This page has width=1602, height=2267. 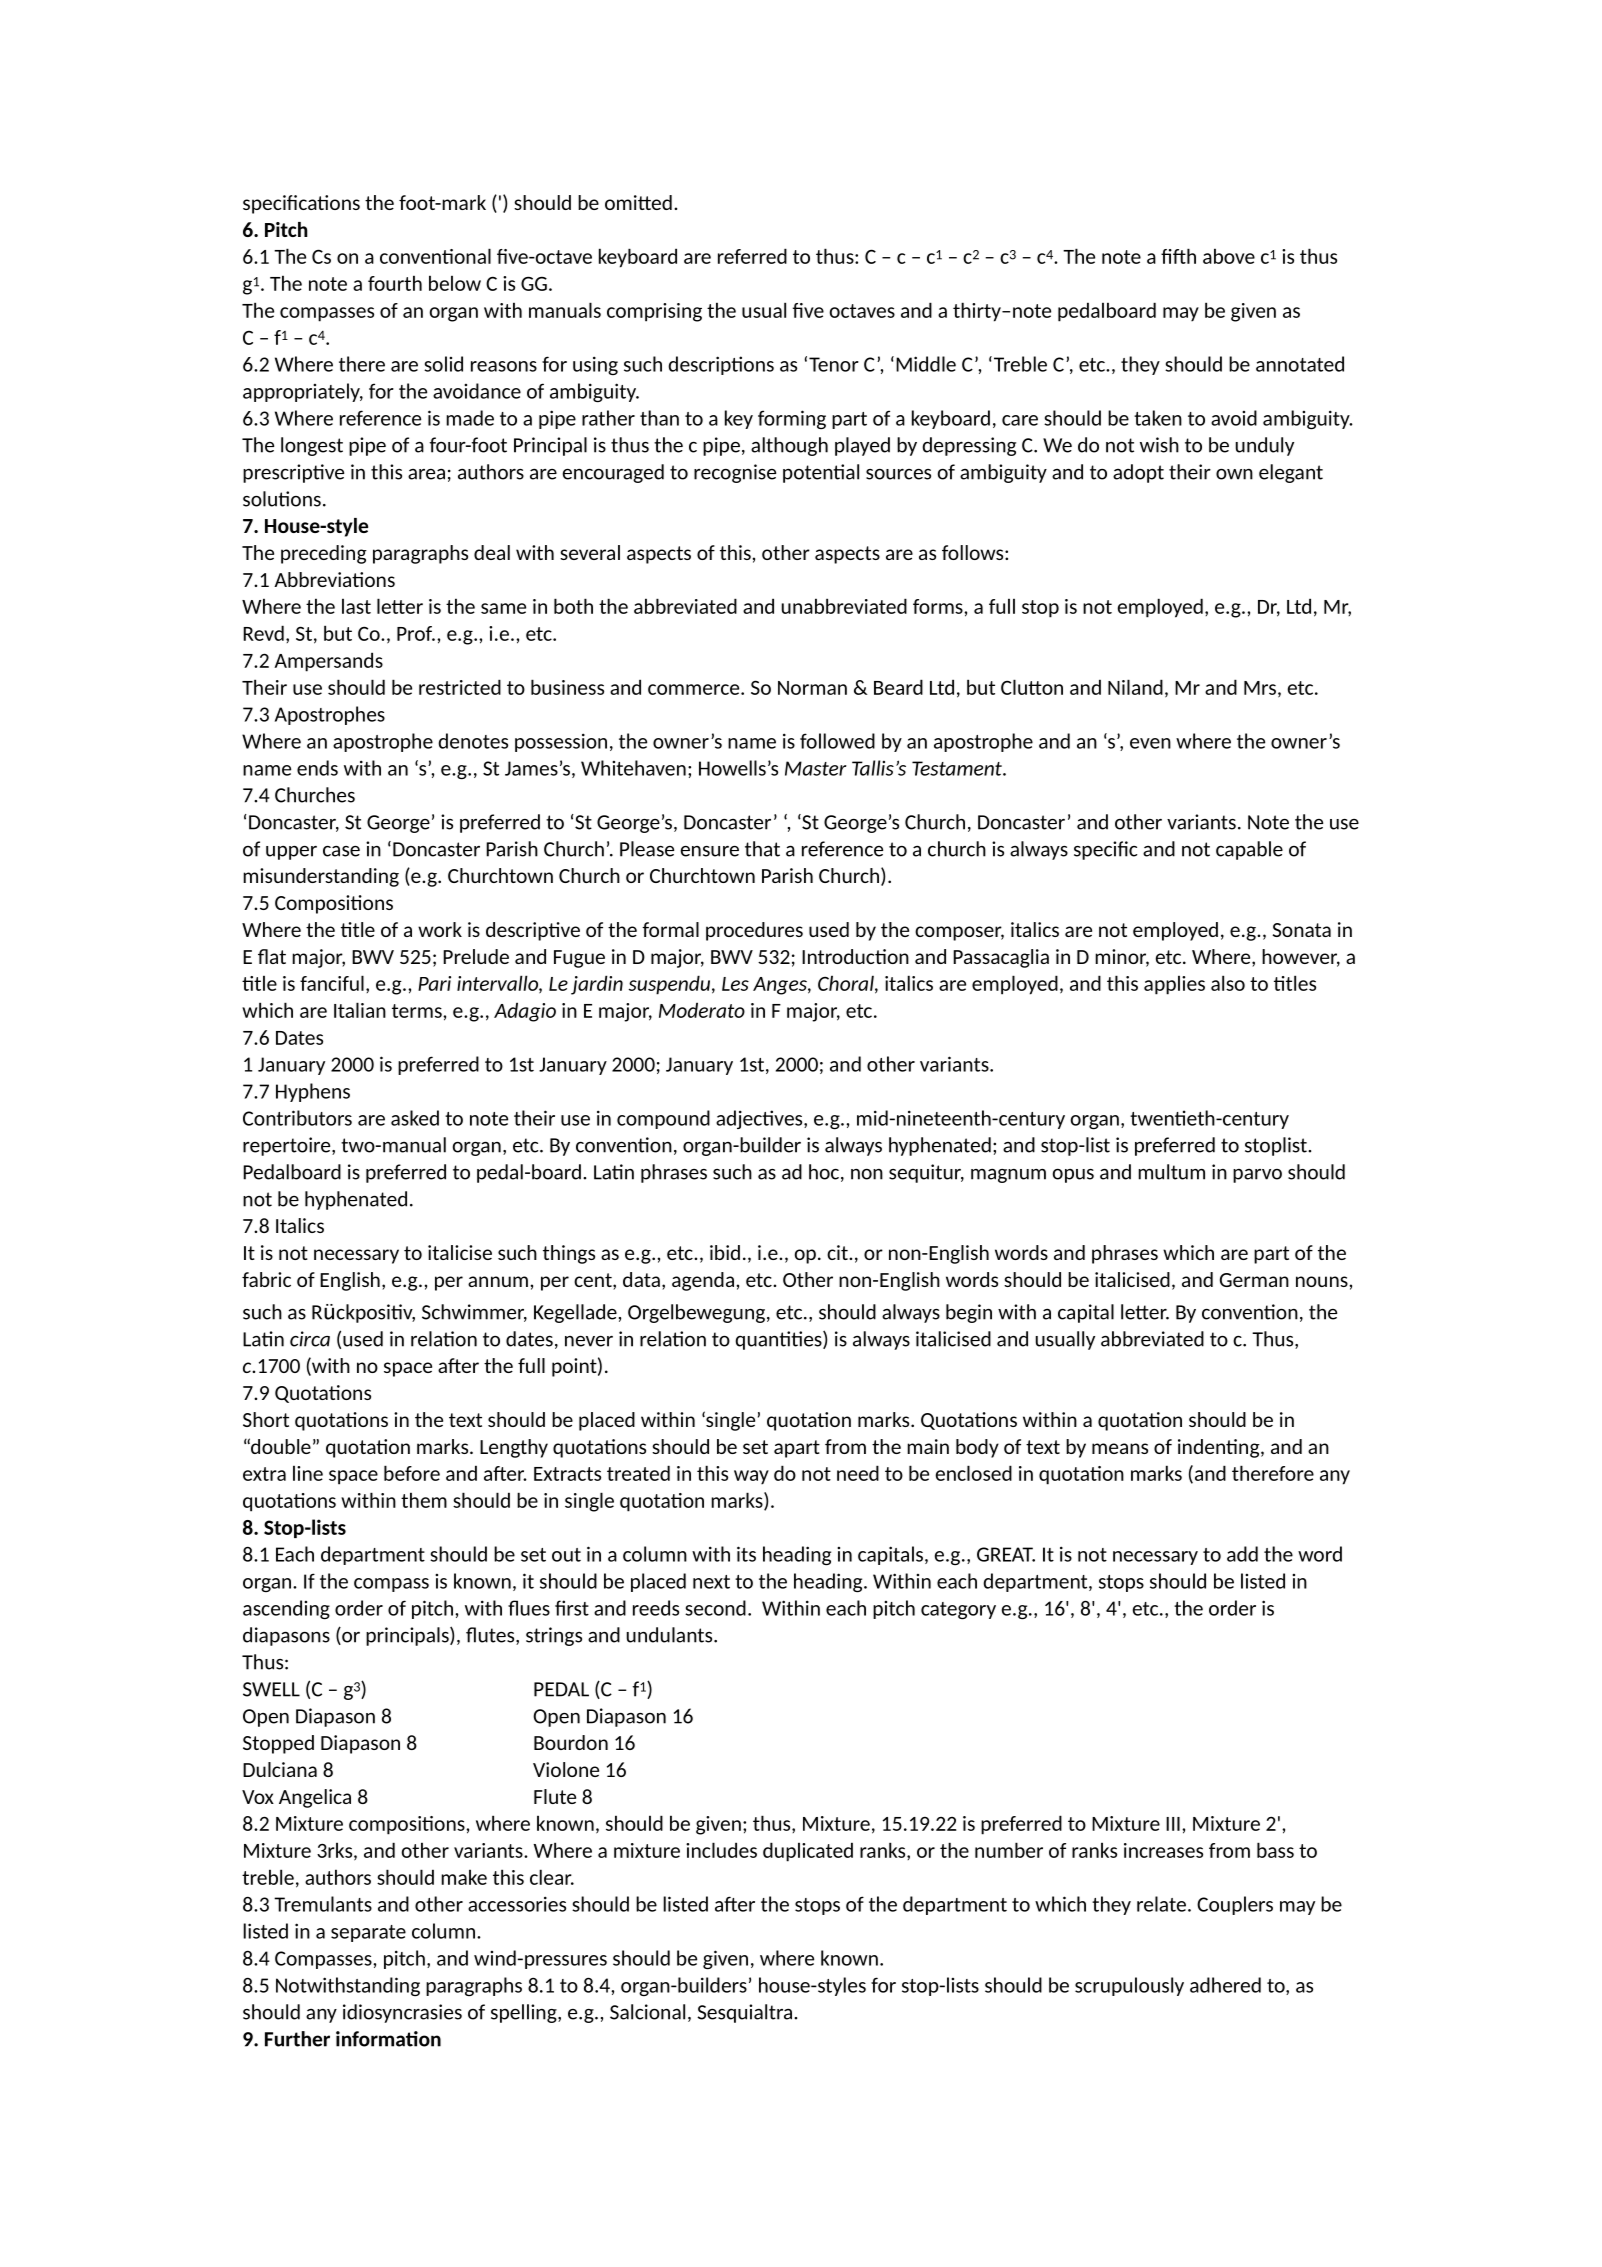 What do you see at coordinates (1225, 1985) in the page?
I see `adhered` at bounding box center [1225, 1985].
